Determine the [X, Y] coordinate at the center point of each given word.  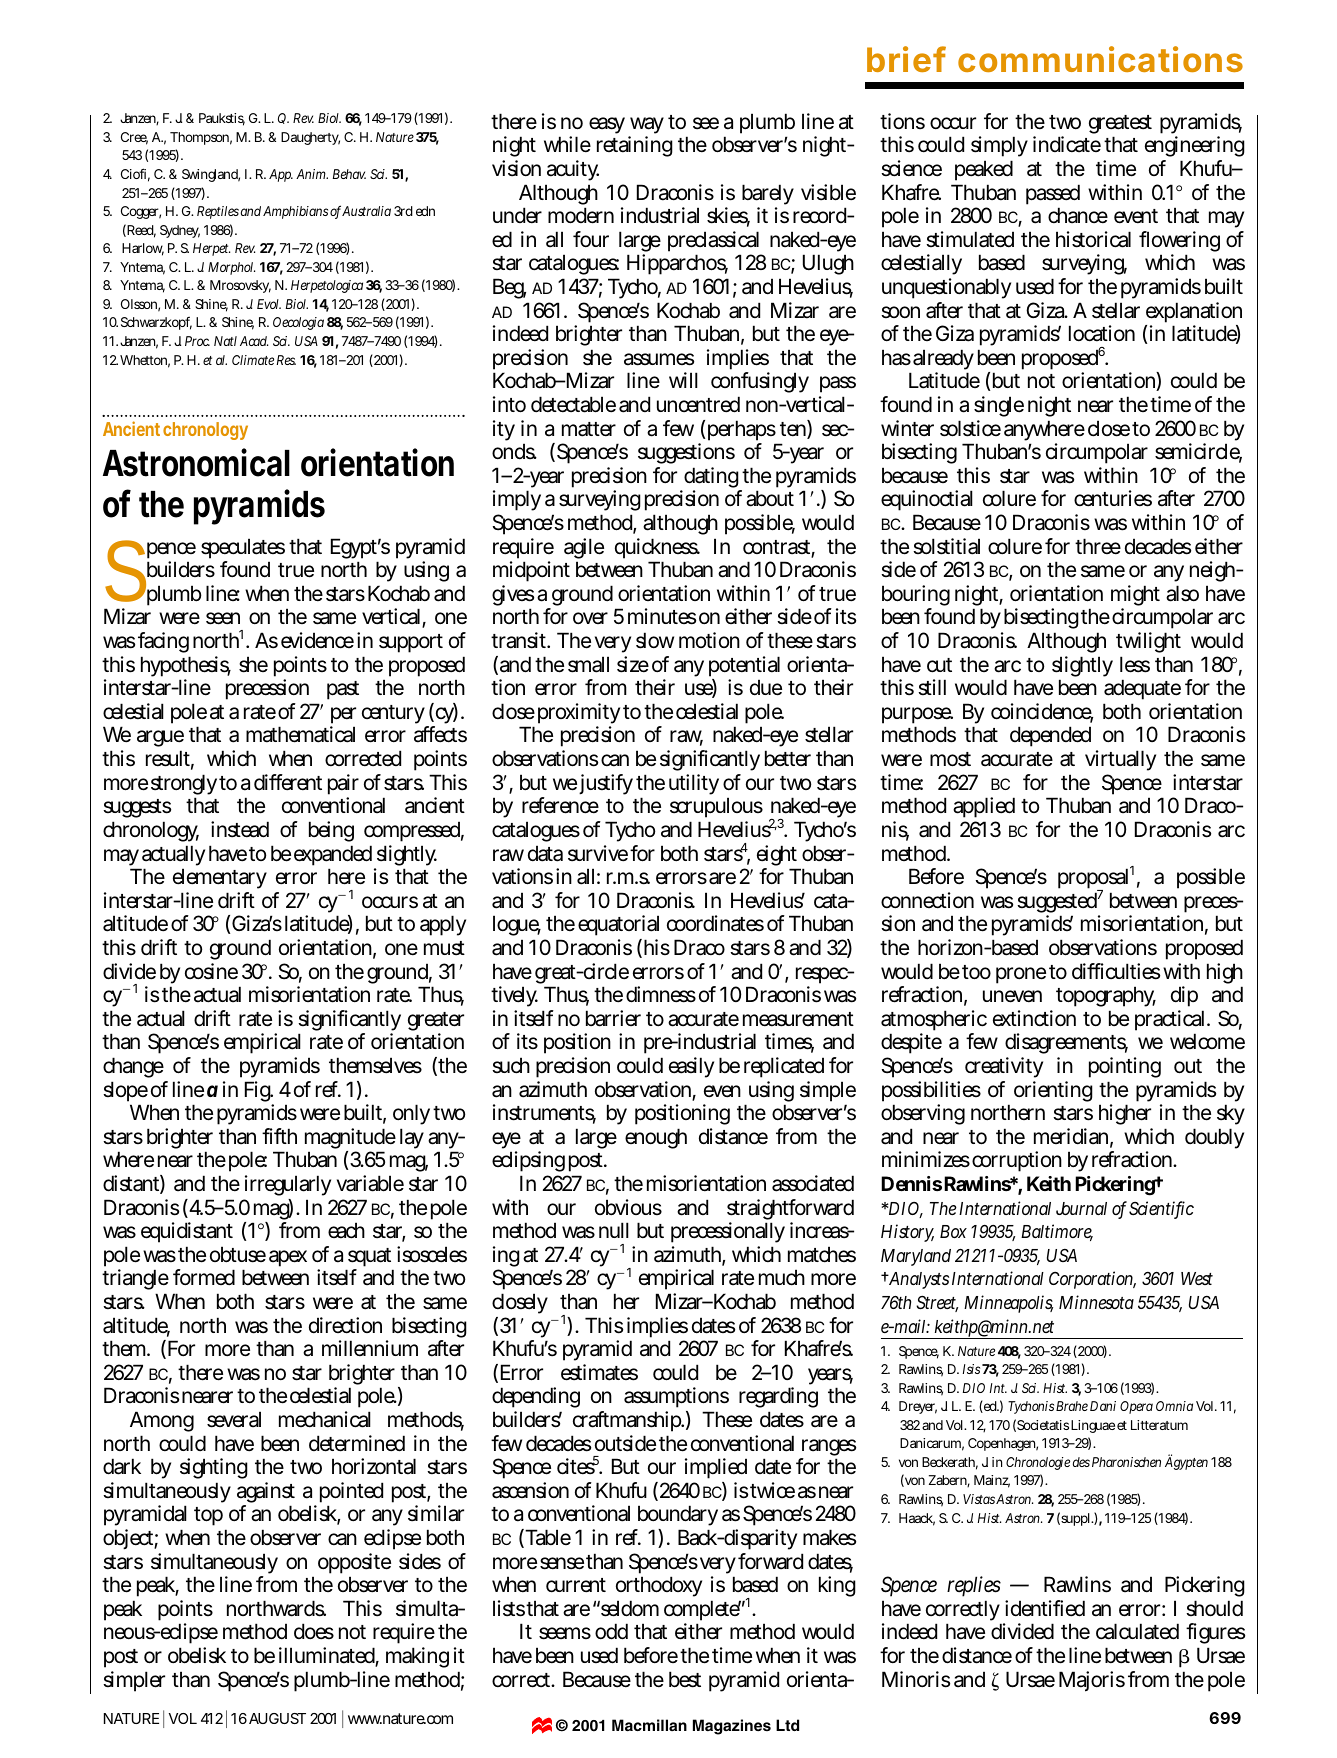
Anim [312, 174]
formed [204, 1277]
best [685, 1679]
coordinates [715, 923]
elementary [220, 878]
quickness [657, 550]
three [1098, 546]
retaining [635, 146]
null [614, 1230]
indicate [1067, 144]
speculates [243, 550]
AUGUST [277, 1718]
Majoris [1092, 1681]
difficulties [1116, 971]
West [1197, 1278]
